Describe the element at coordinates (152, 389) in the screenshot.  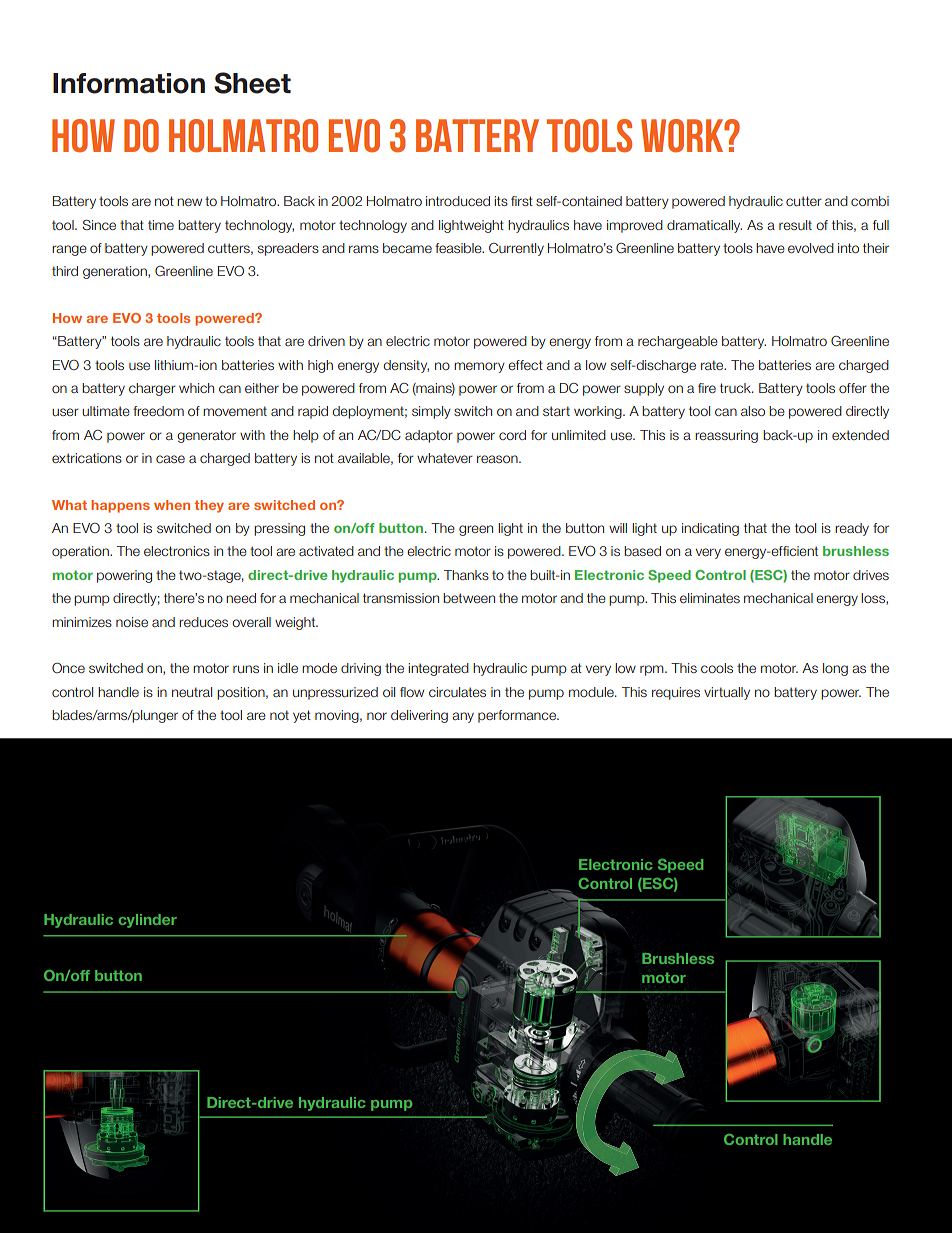
I see `charger` at that location.
